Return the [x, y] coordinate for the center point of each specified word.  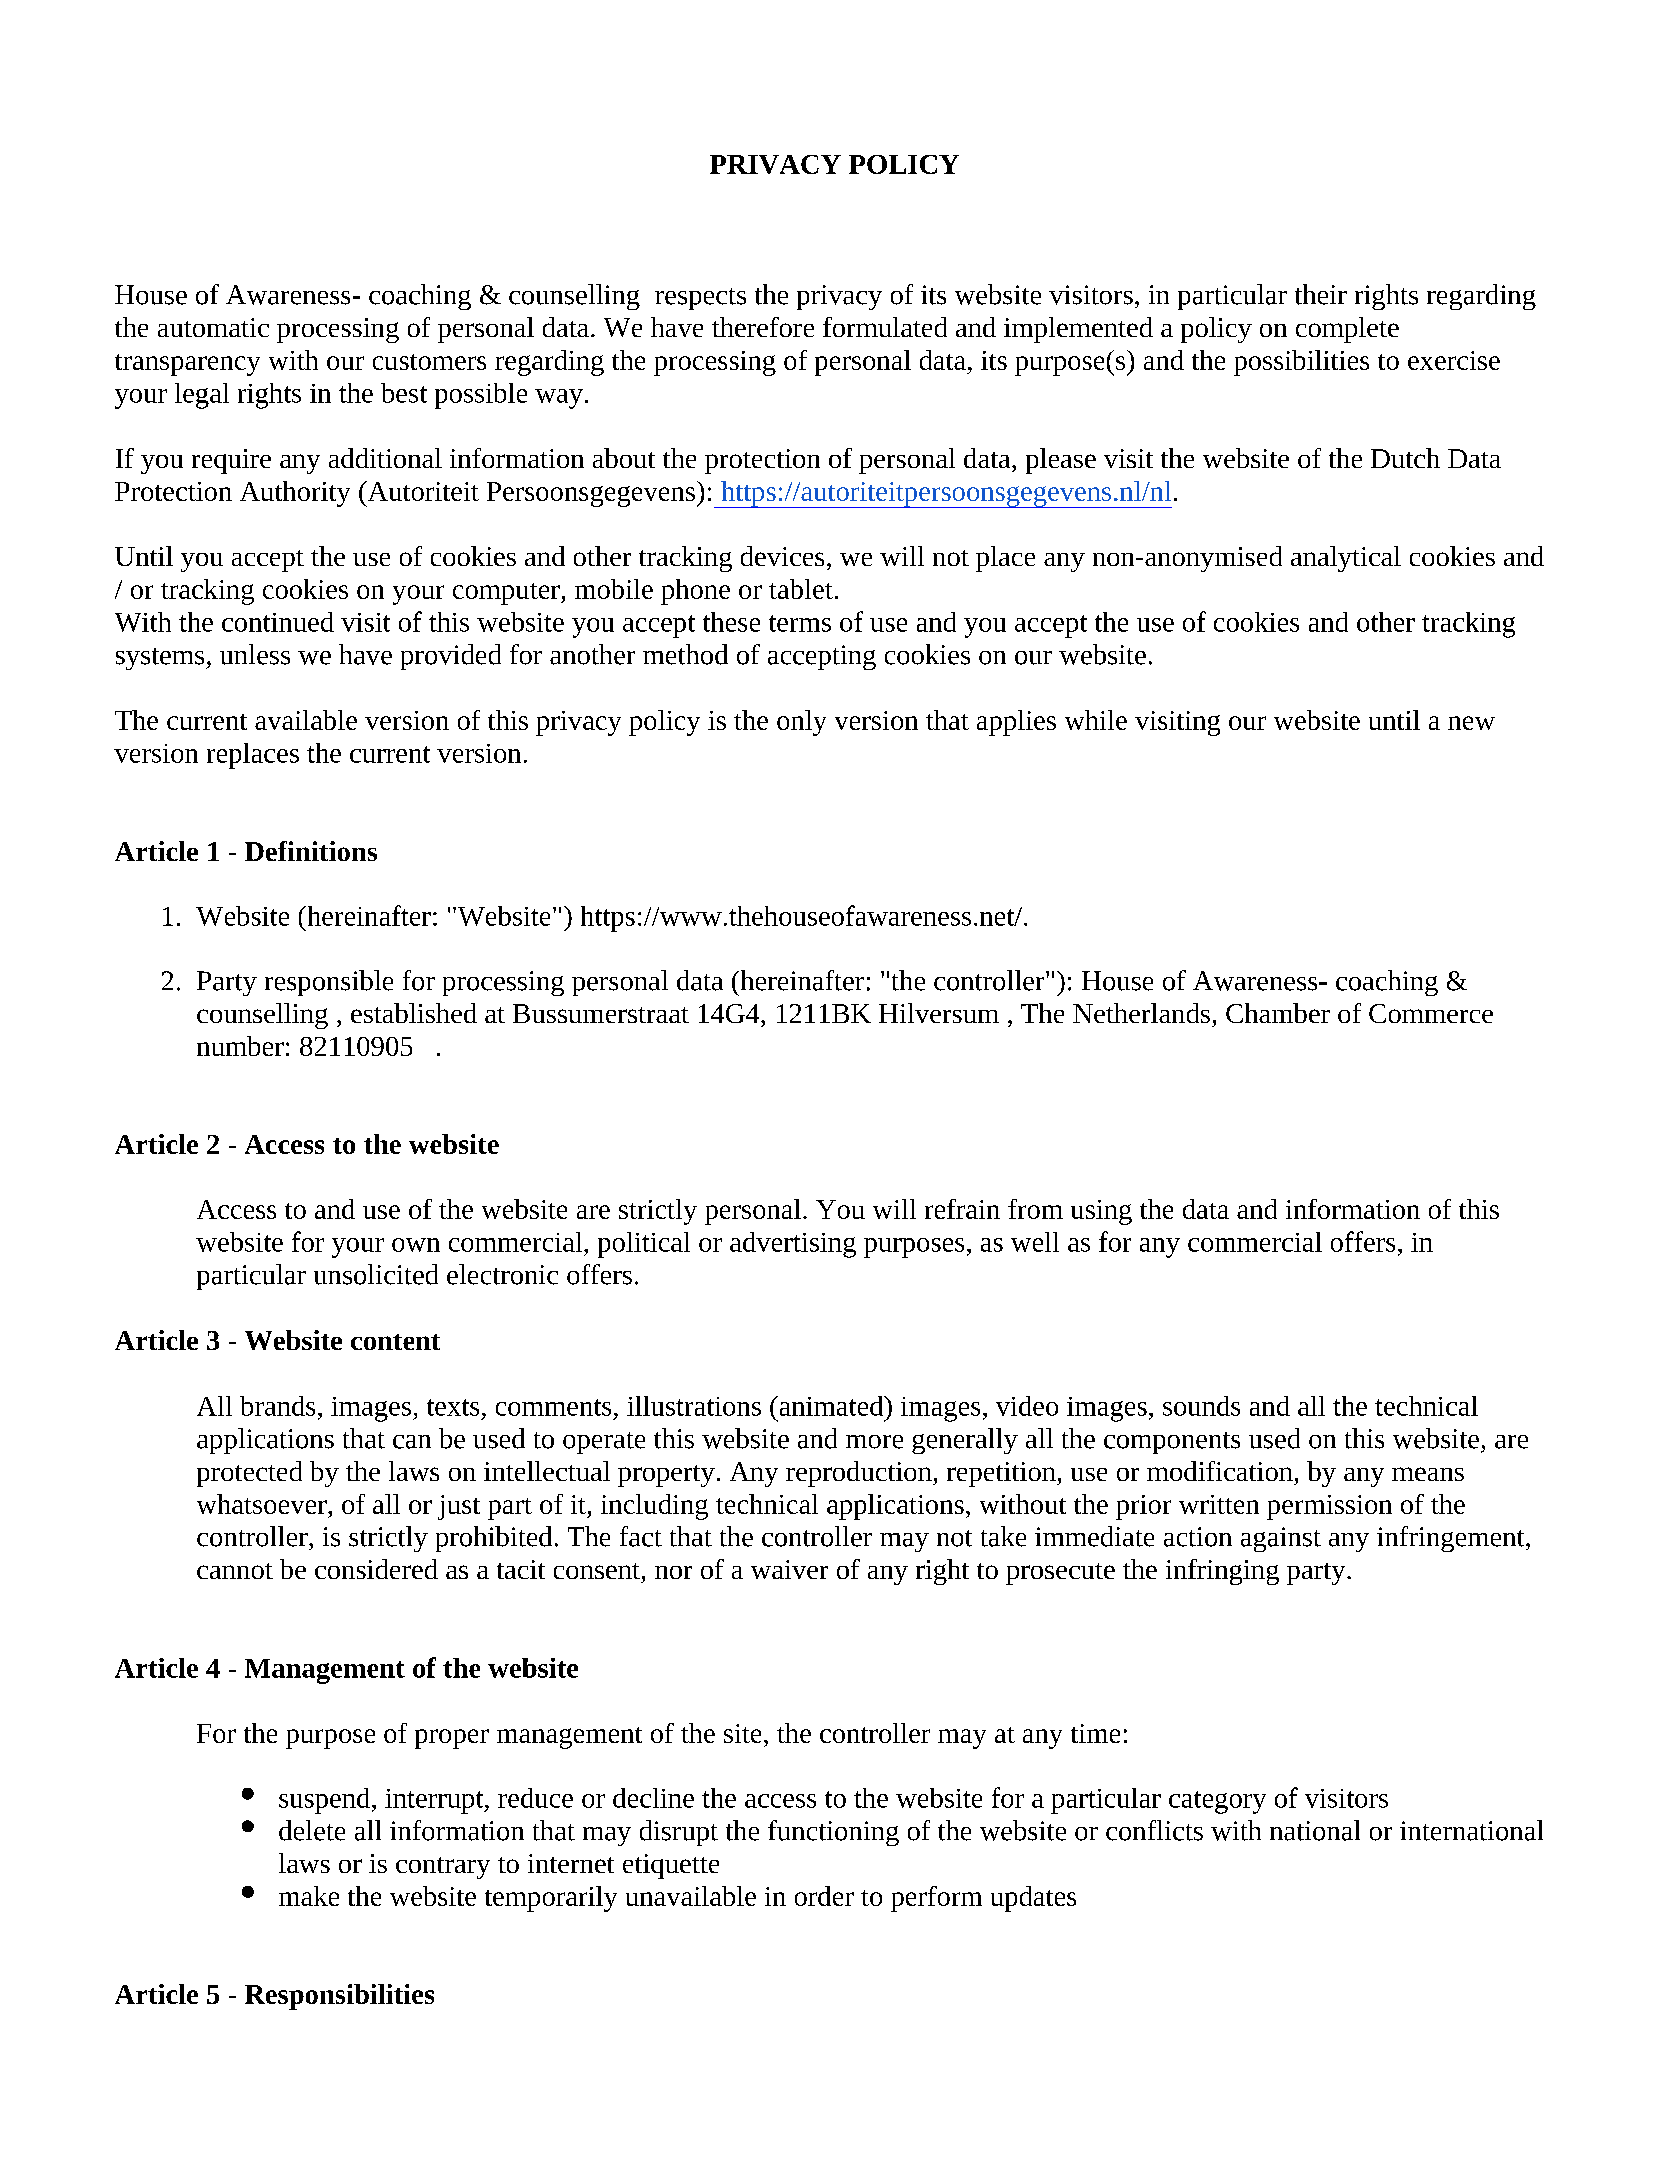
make [309, 1896]
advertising [793, 1245]
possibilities [1301, 363]
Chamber [1278, 1013]
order [824, 1896]
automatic [213, 327]
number [240, 1046]
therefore [763, 327]
